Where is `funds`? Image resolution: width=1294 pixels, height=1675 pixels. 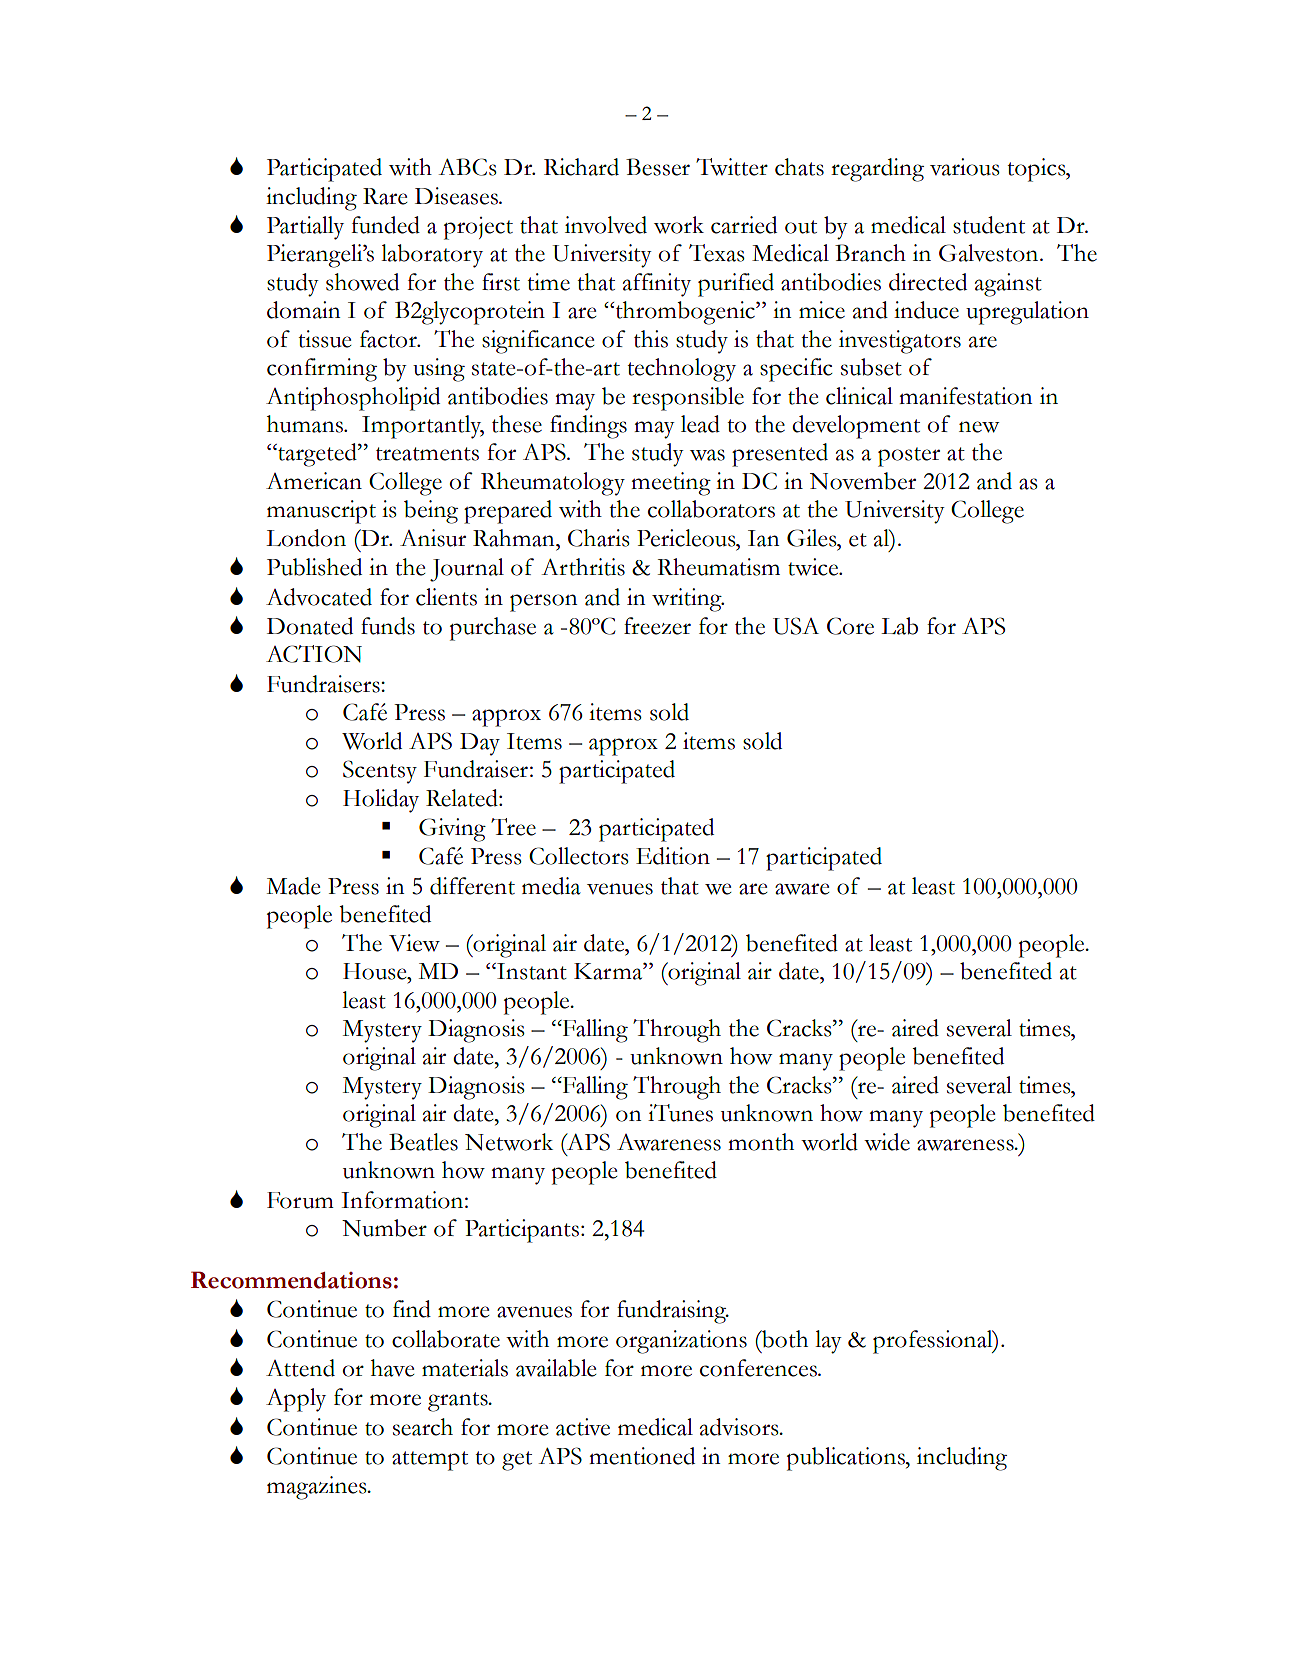
funds is located at coordinates (388, 626).
